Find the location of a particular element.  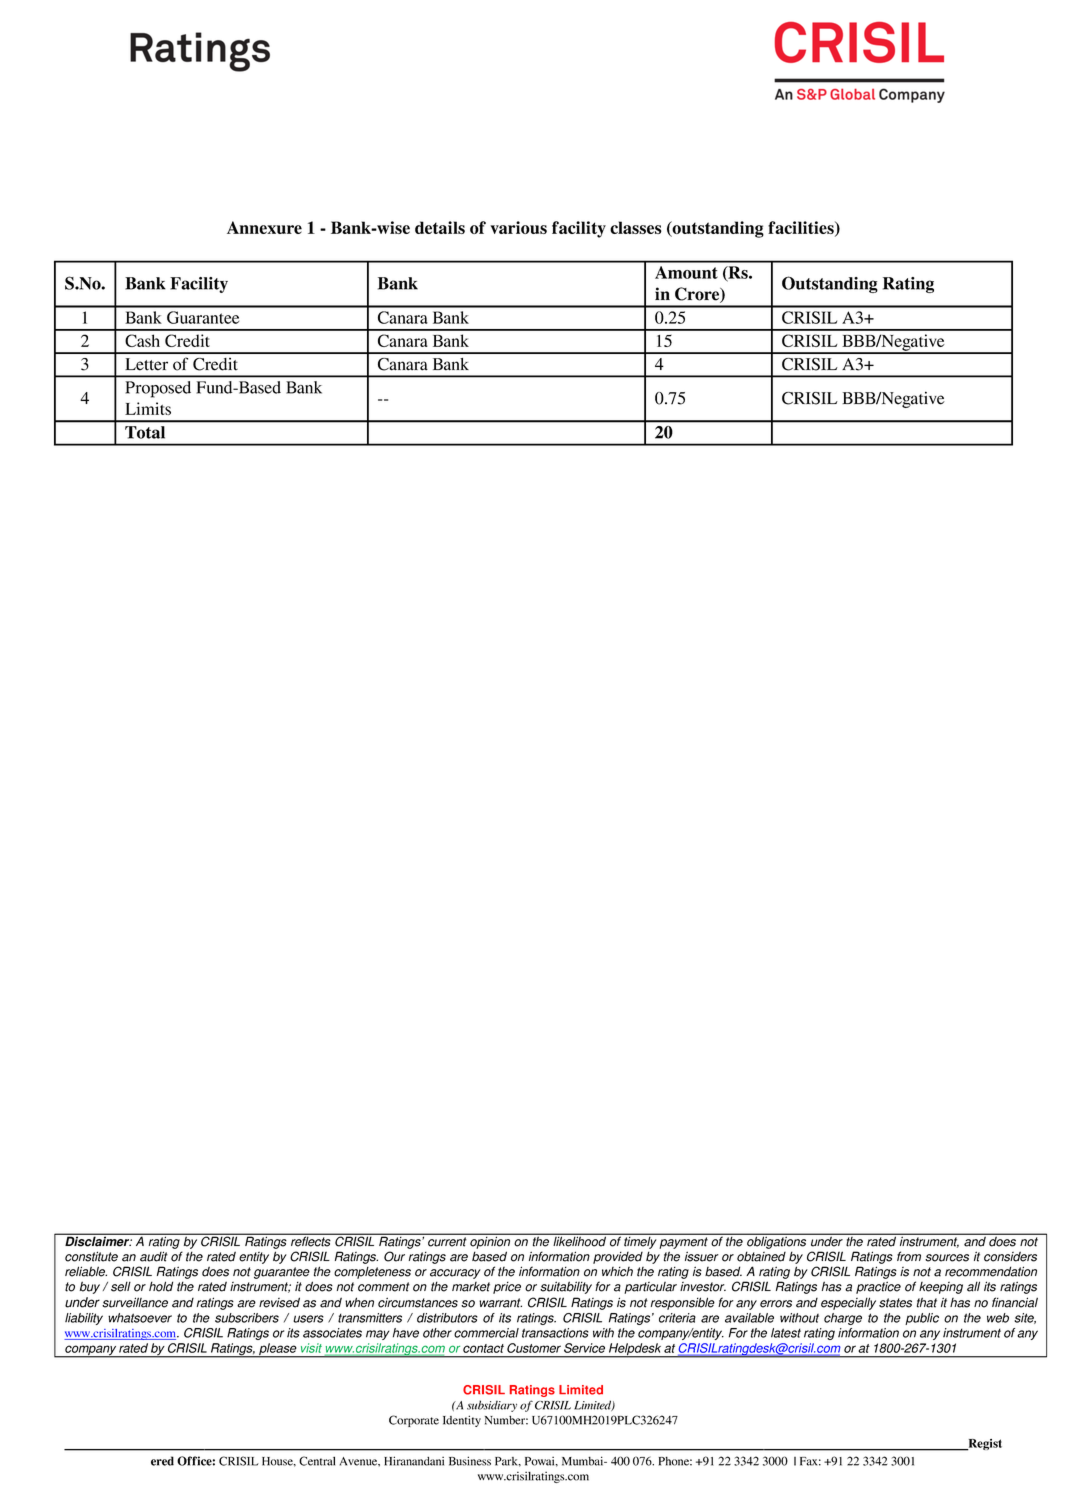

details is located at coordinates (440, 227).
